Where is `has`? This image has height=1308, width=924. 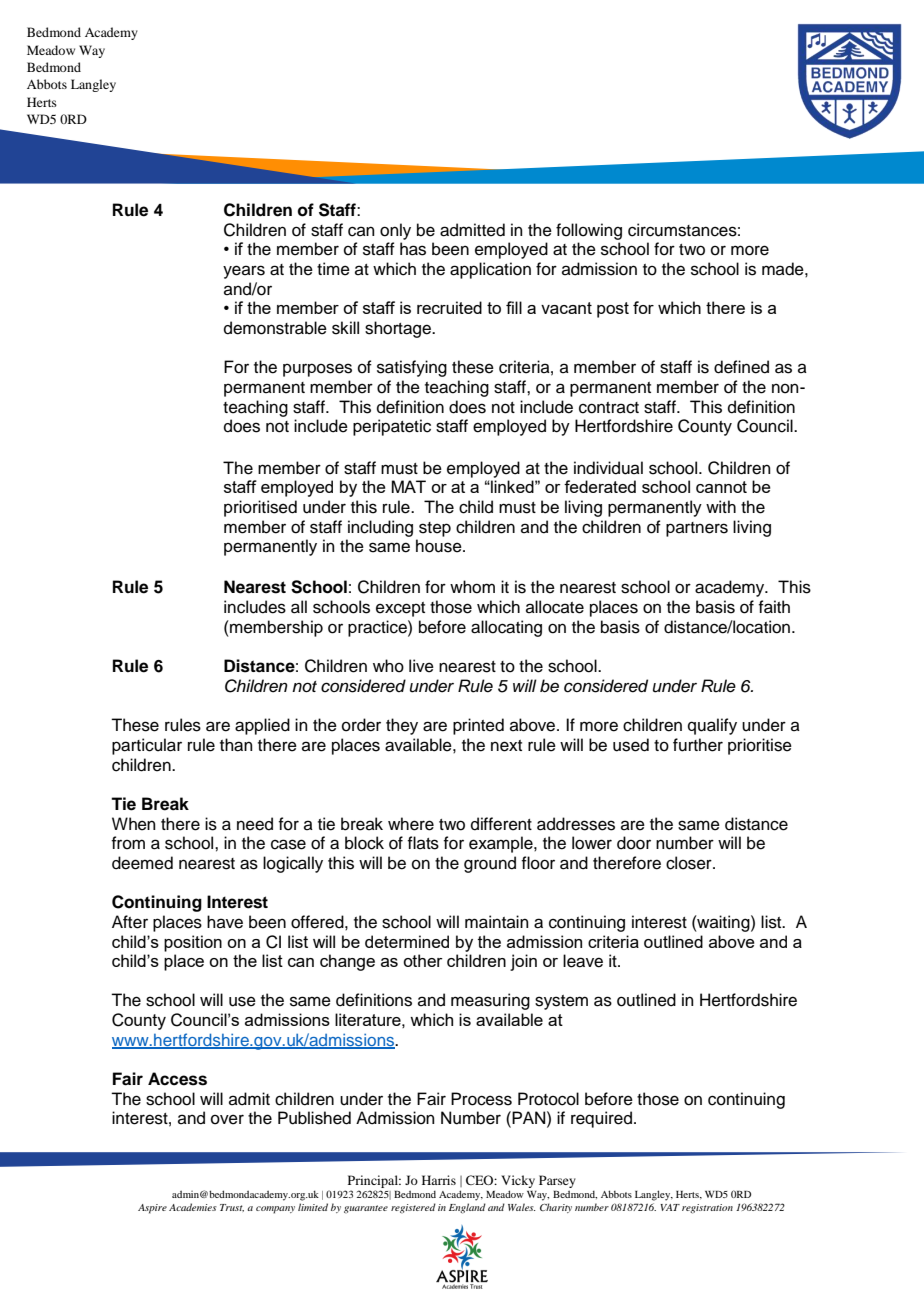 has is located at coordinates (413, 249).
